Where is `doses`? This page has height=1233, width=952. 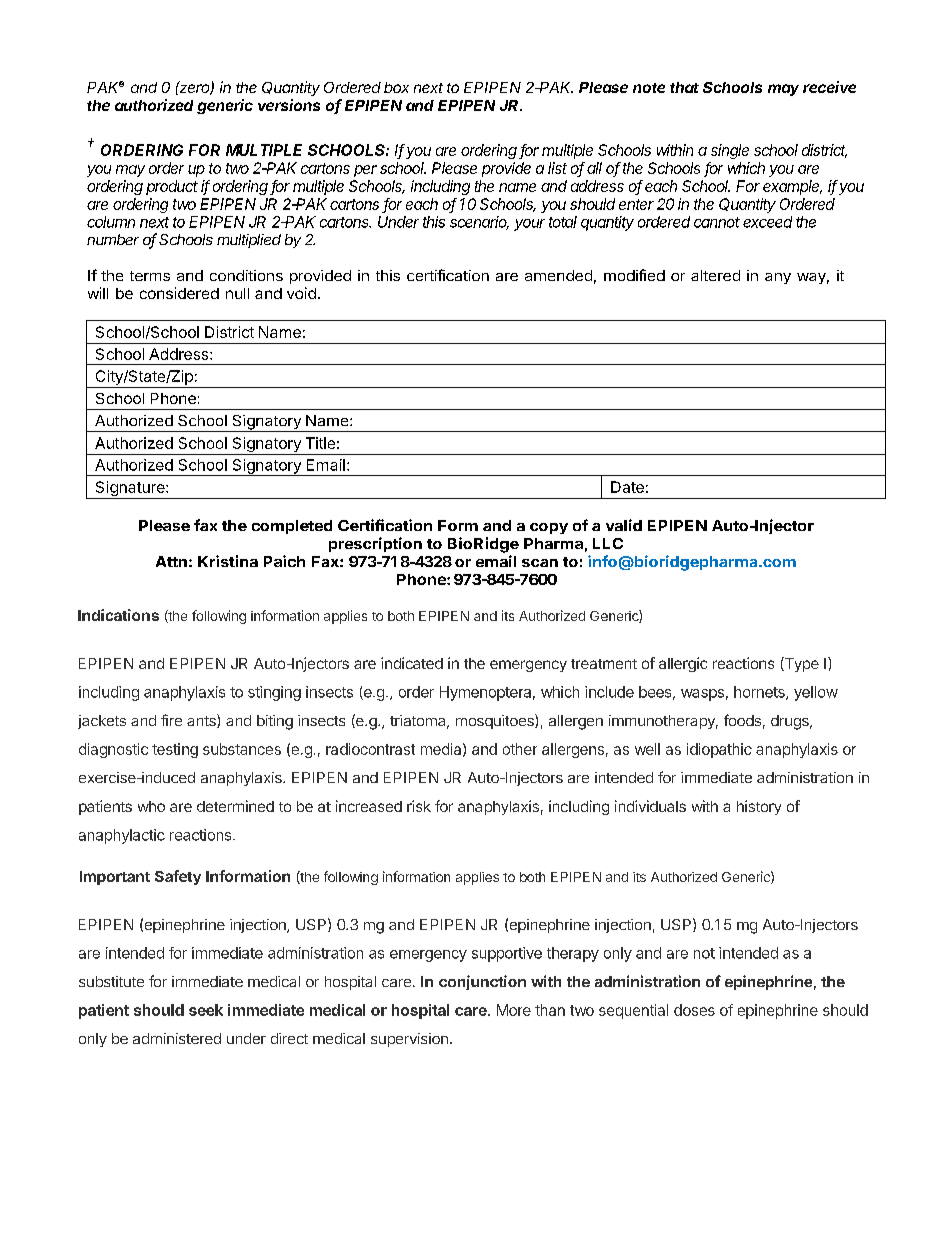 doses is located at coordinates (694, 1010).
